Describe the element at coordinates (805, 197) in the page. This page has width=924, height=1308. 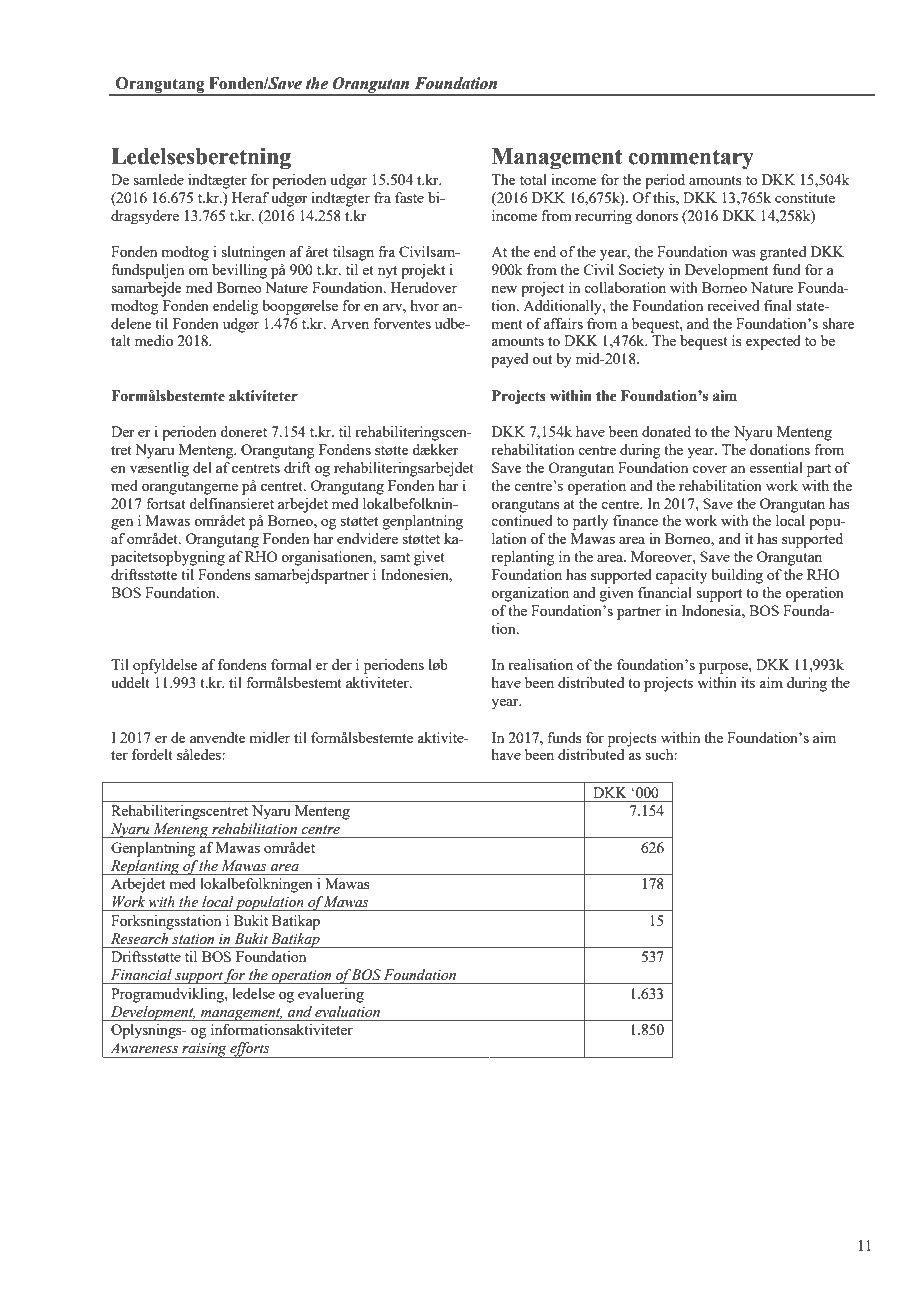
I see `constitute` at that location.
